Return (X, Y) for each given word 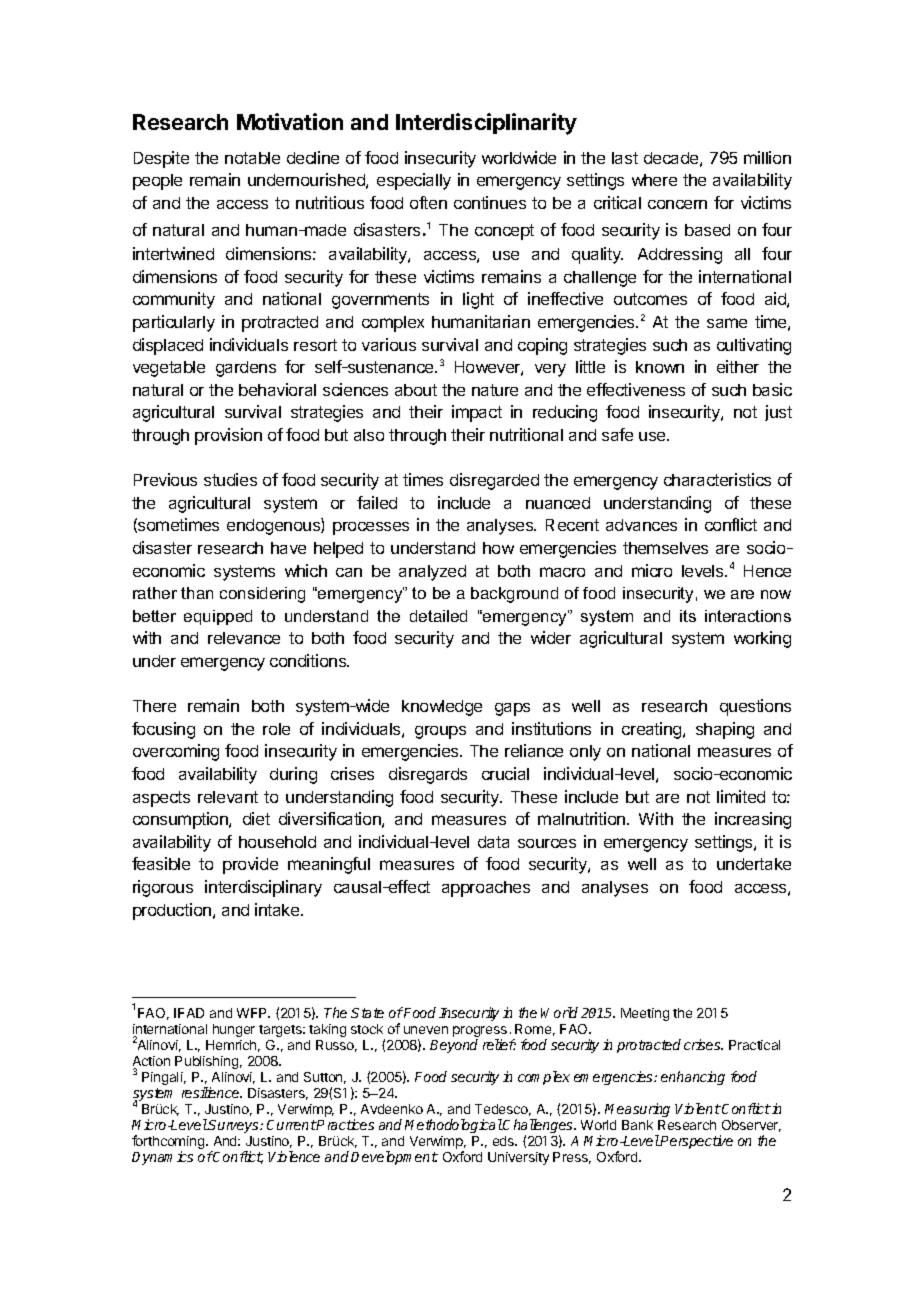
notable (252, 158)
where (654, 180)
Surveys (234, 1126)
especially (414, 181)
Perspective (696, 1142)
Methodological (454, 1126)
